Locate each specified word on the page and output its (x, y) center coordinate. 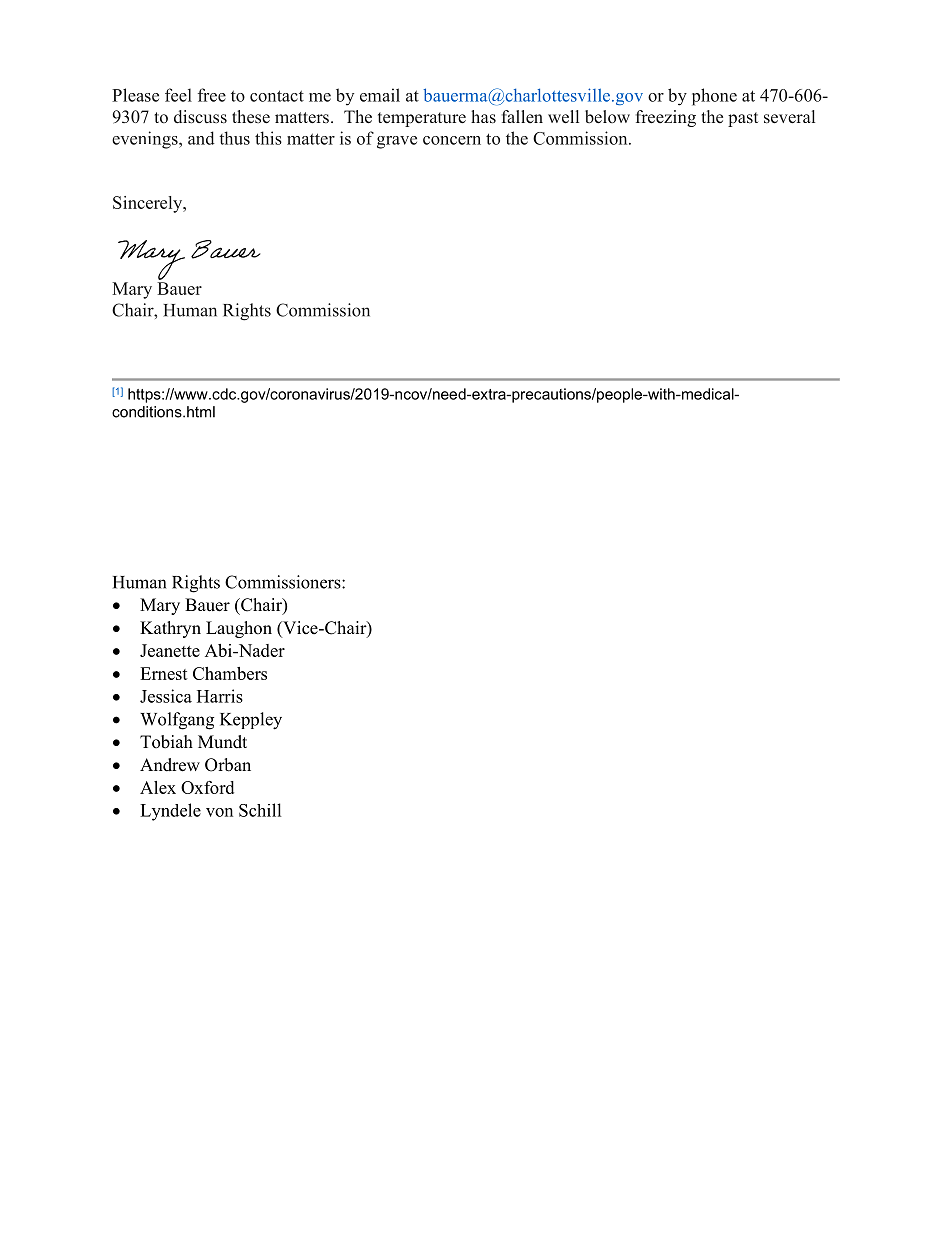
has (483, 117)
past (743, 119)
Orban (228, 765)
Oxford (207, 787)
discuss (200, 117)
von (219, 812)
